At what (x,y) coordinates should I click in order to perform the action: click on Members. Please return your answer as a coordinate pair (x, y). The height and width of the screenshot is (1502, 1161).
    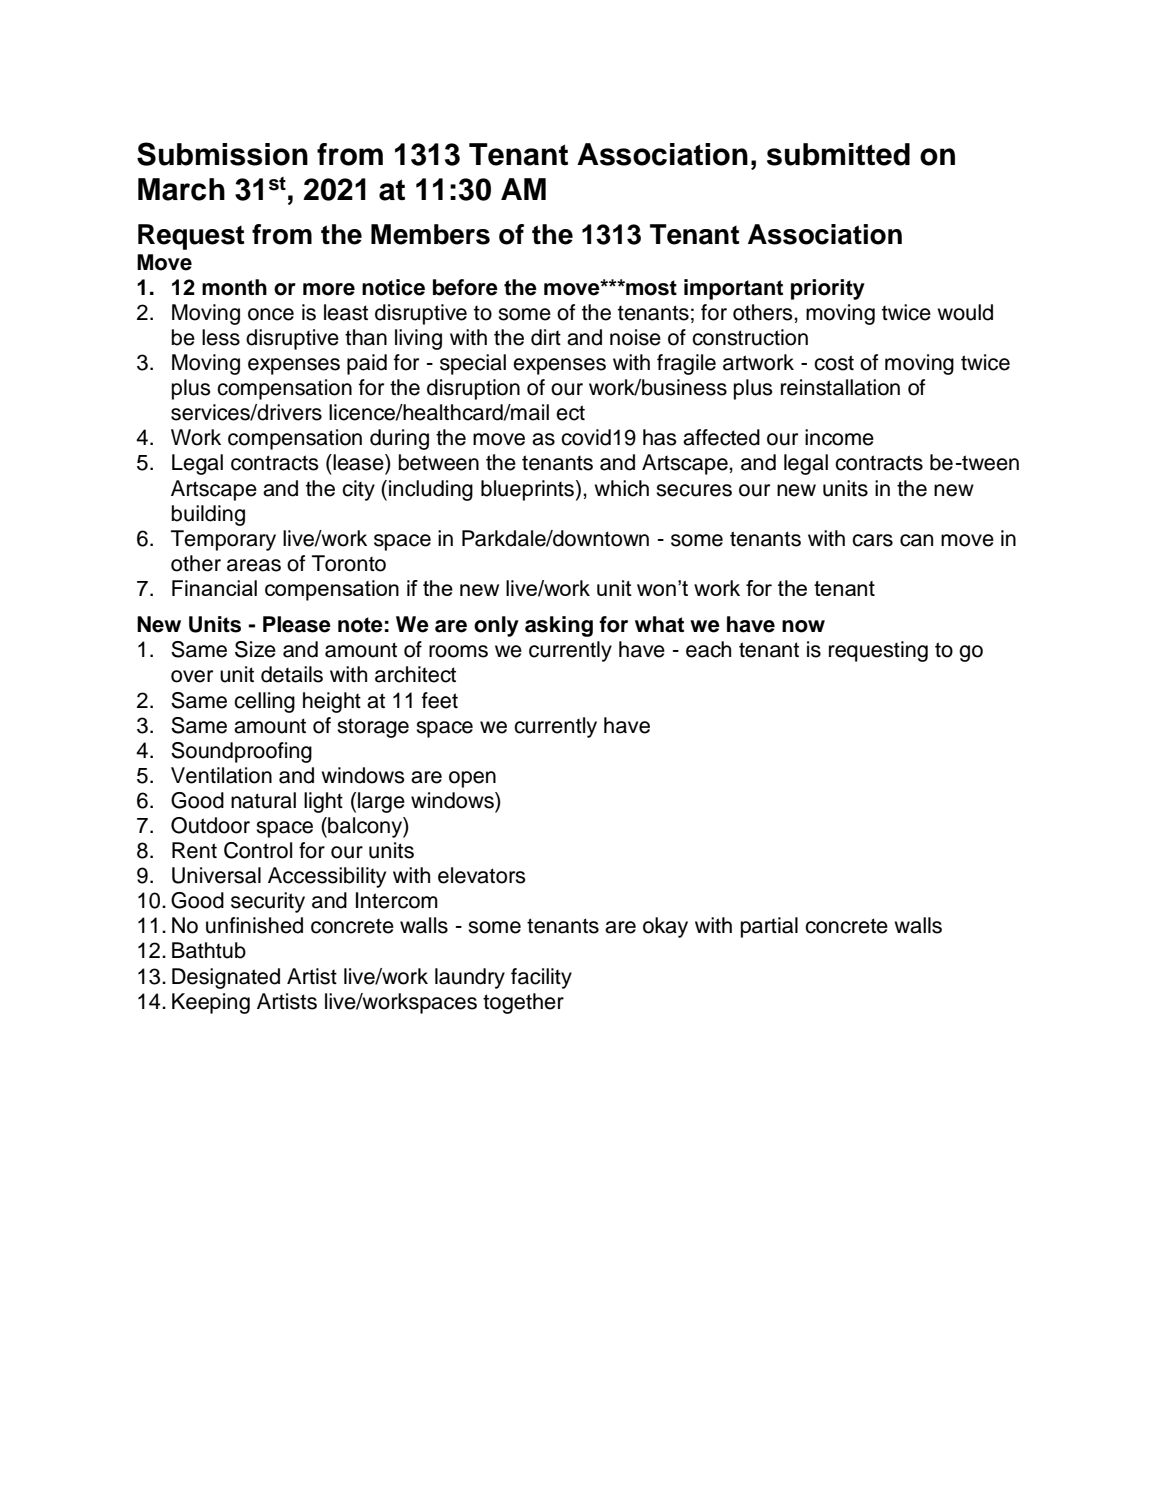
    Looking at the image, I should click on (430, 234).
